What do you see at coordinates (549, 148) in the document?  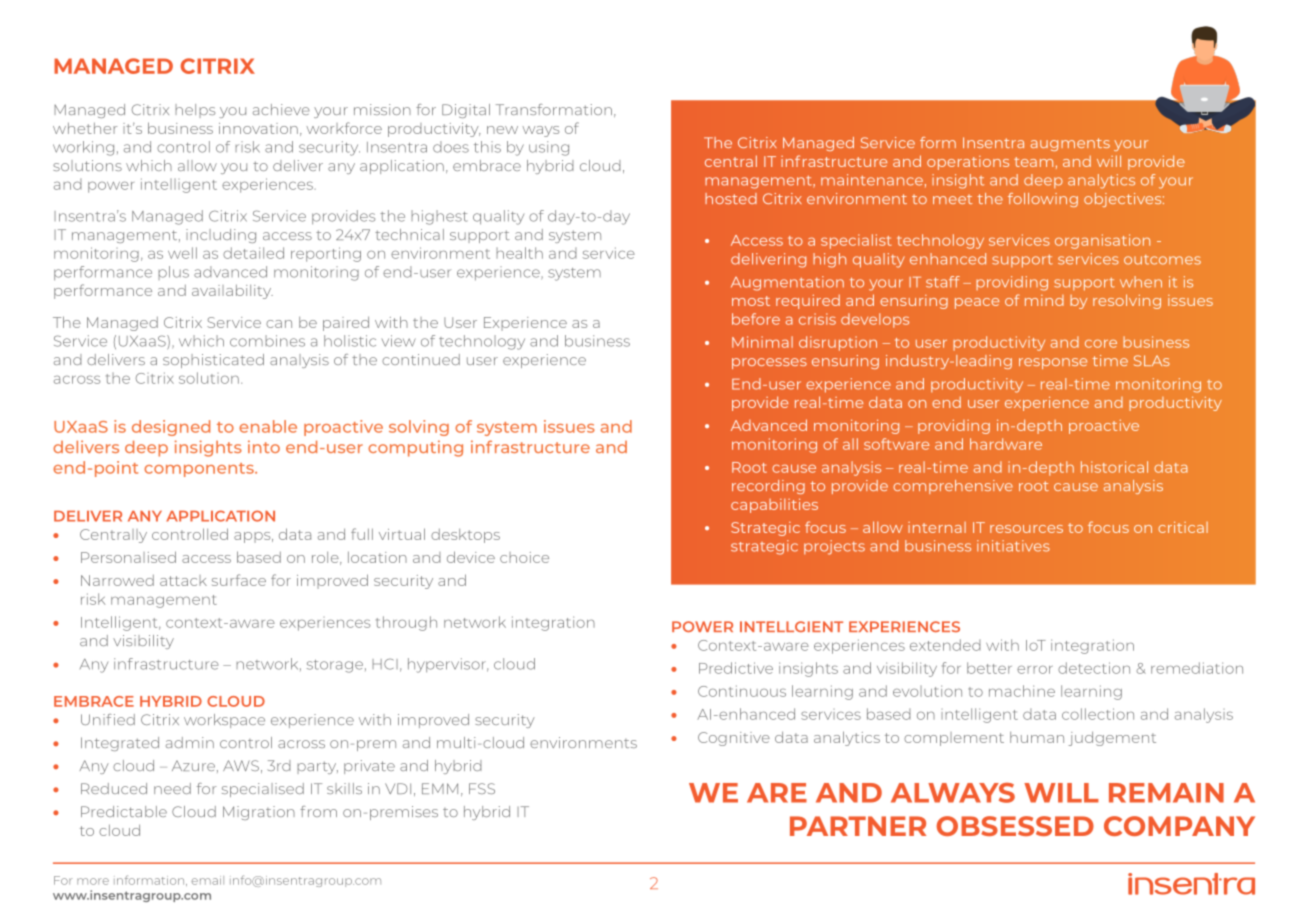 I see `using` at bounding box center [549, 148].
